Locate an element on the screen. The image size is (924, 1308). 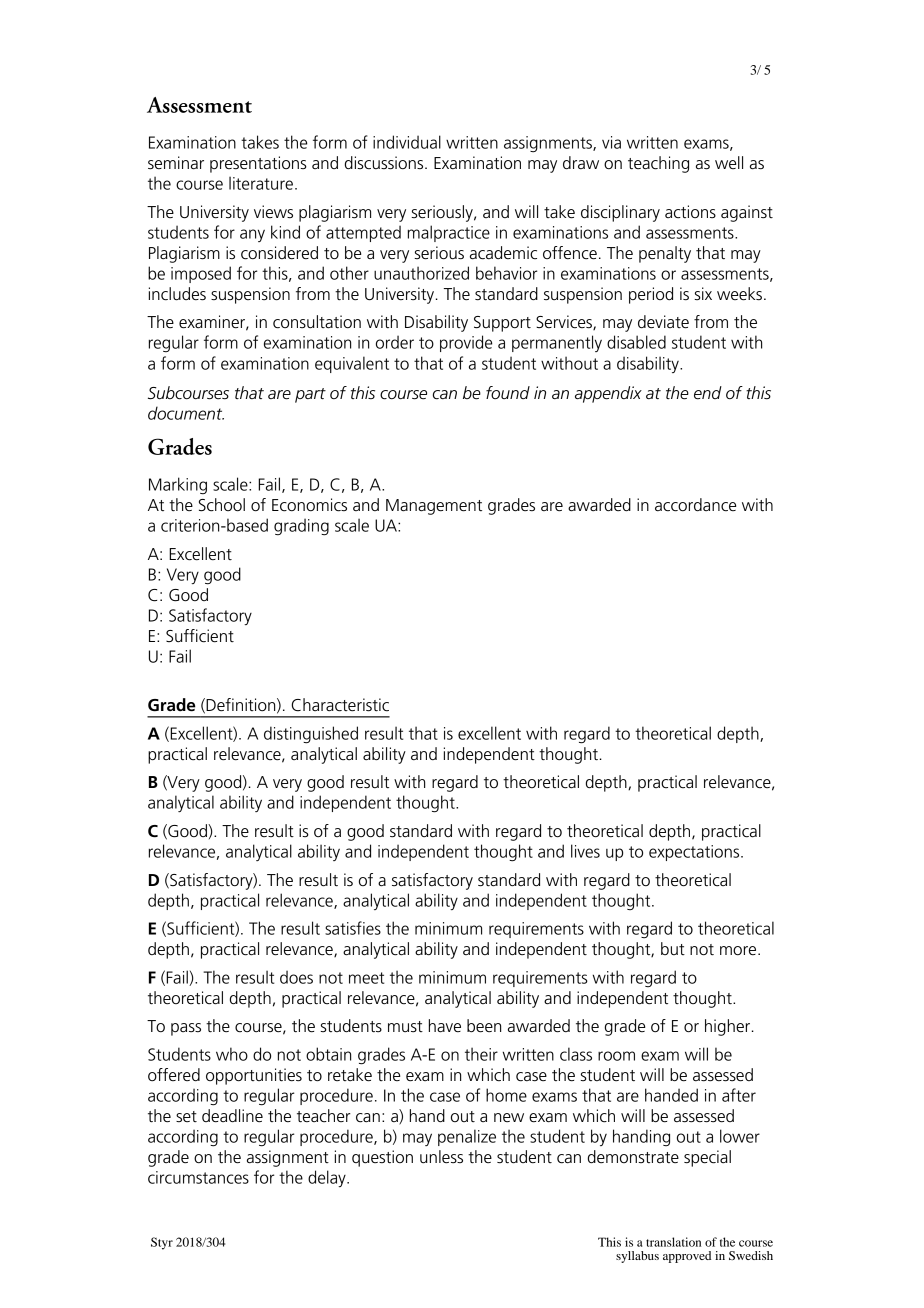
presentations is located at coordinates (258, 164).
